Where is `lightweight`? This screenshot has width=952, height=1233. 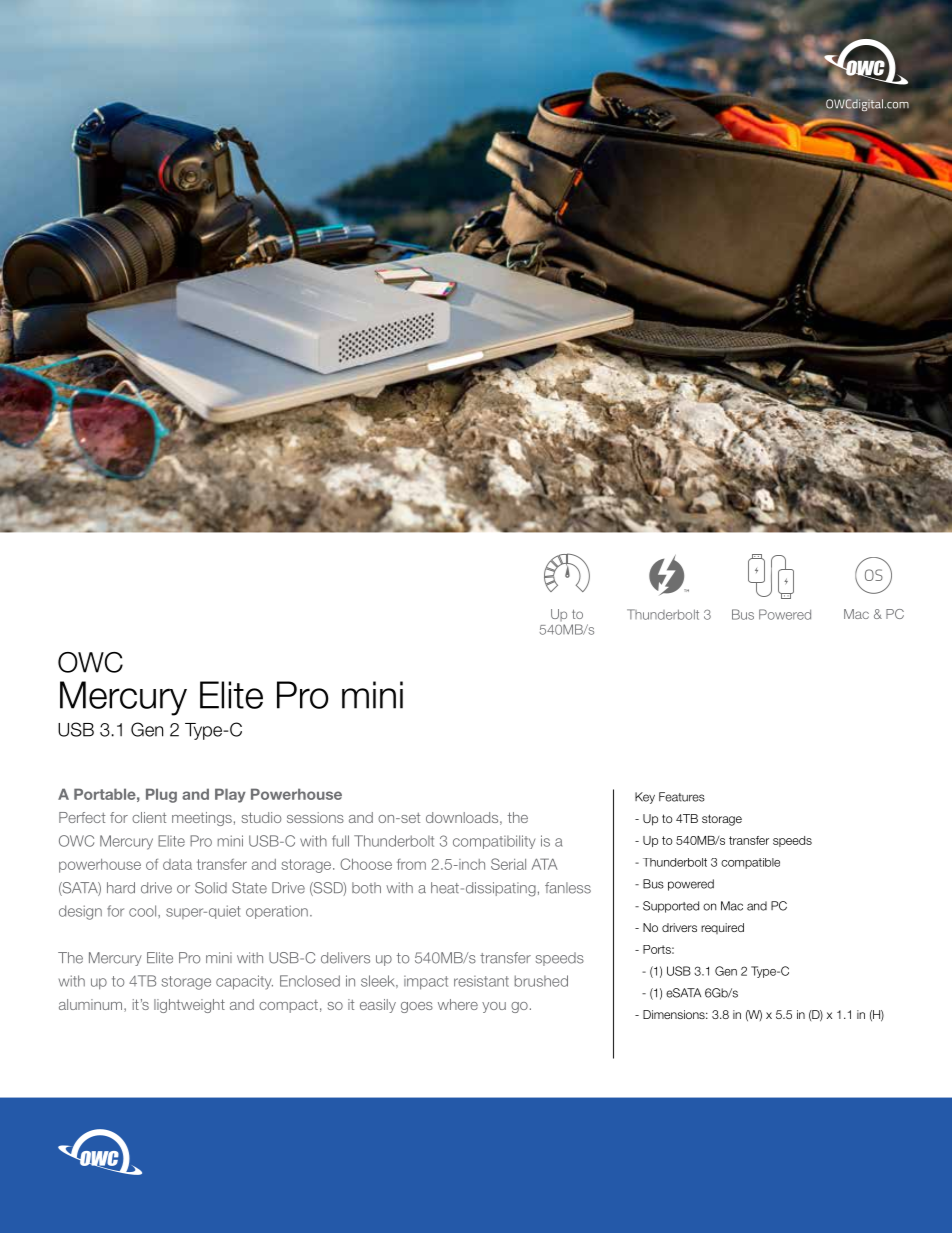 lightweight is located at coordinates (189, 1006).
